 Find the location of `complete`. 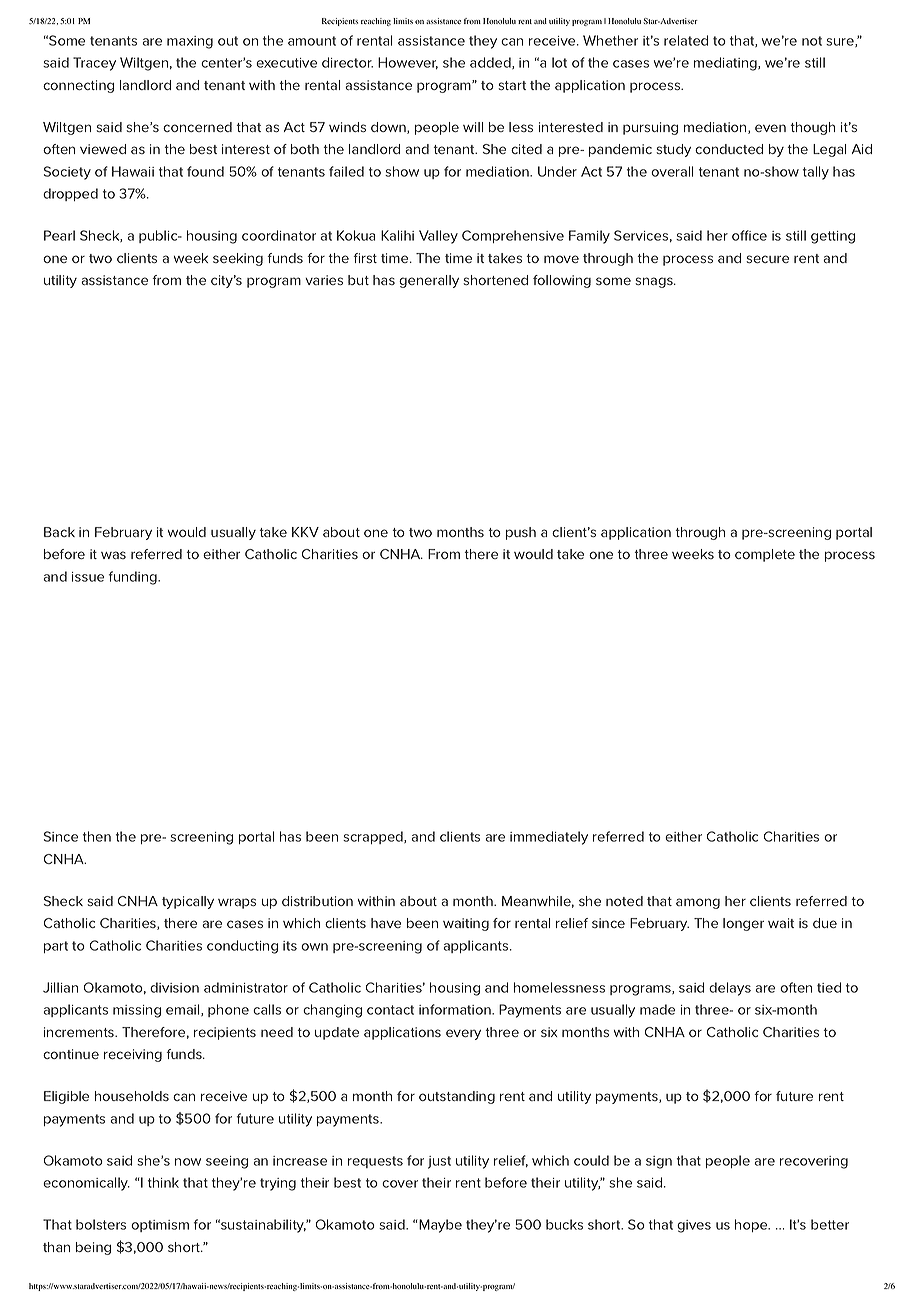

complete is located at coordinates (765, 555).
